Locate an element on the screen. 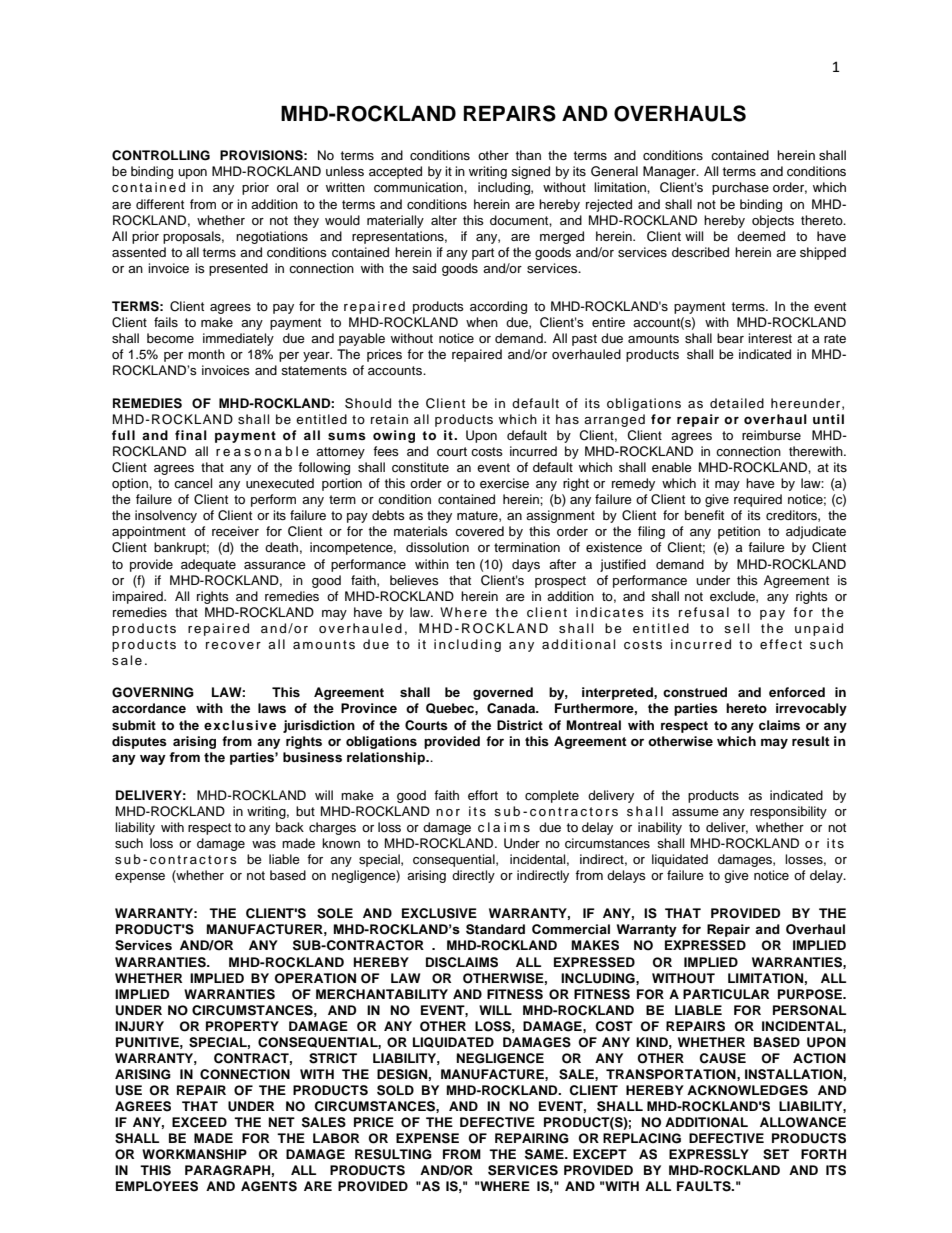 This screenshot has height=1233, width=952. purchase is located at coordinates (740, 188).
